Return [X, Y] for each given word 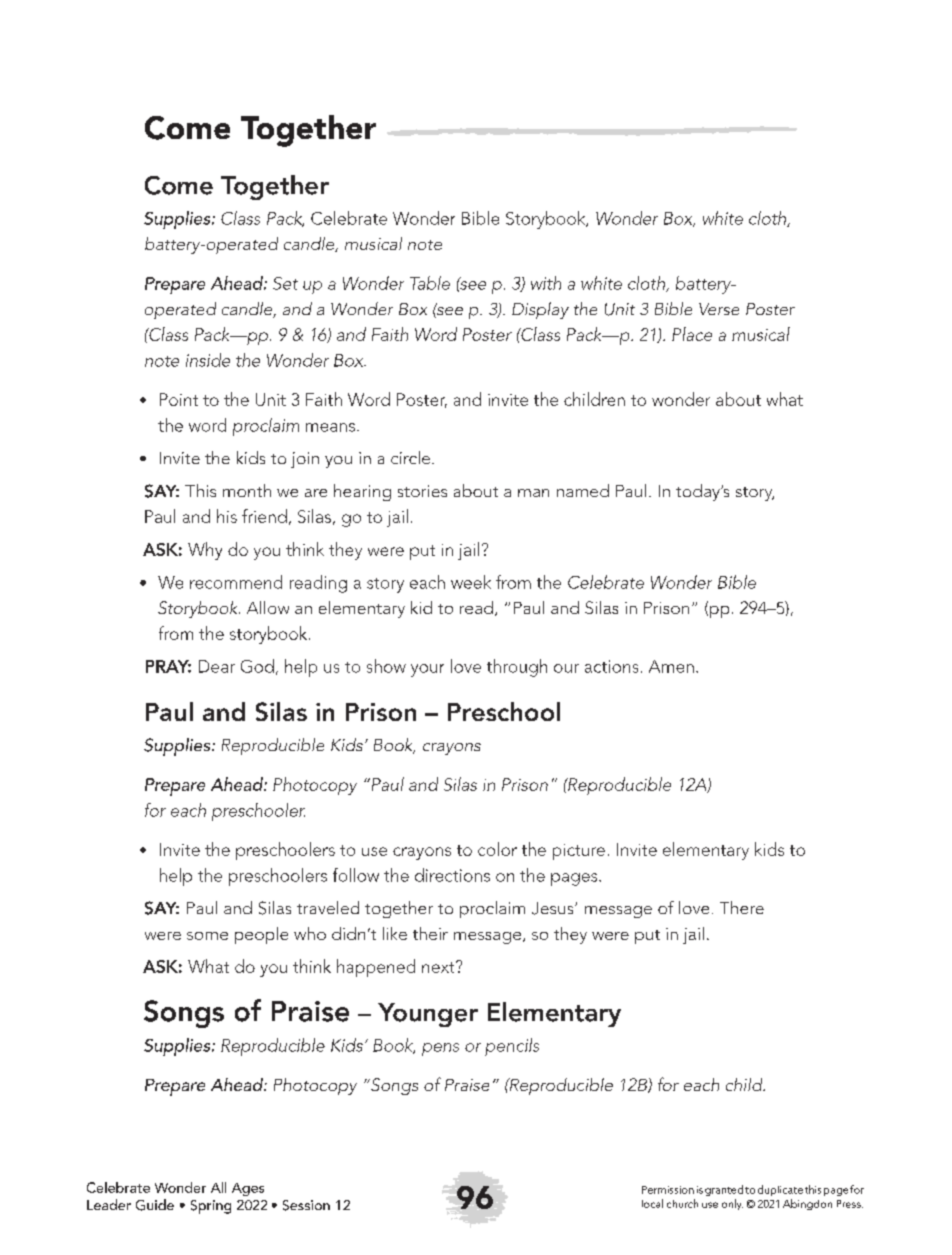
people [261, 935]
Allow [268, 607]
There [742, 907]
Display [540, 310]
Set [285, 283]
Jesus [554, 908]
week [471, 582]
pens [440, 1049]
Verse [719, 309]
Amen [671, 666]
